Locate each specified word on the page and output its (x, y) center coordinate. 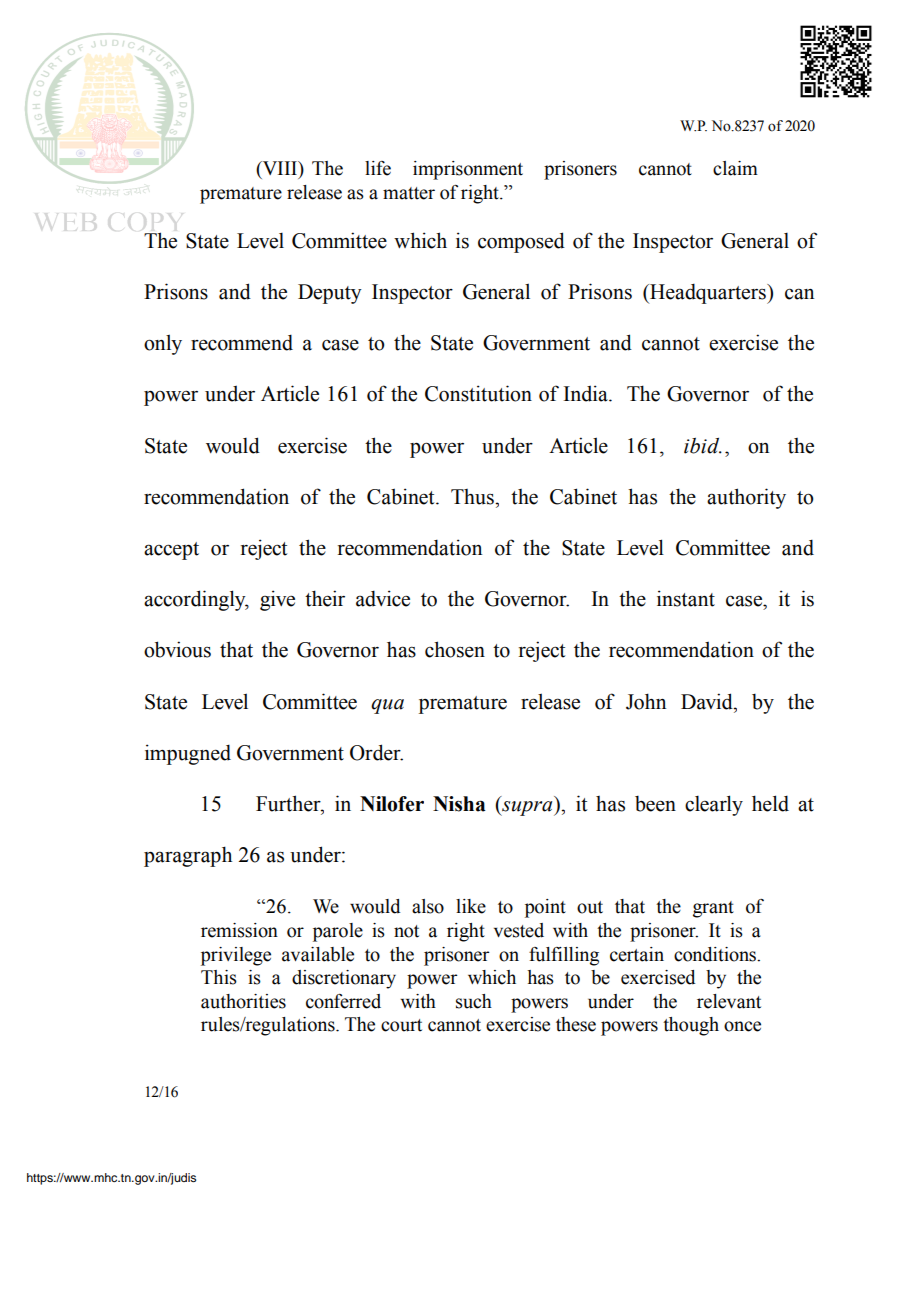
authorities (243, 1001)
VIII (279, 169)
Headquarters (708, 293)
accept (171, 551)
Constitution (478, 393)
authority (746, 498)
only (163, 344)
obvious (177, 649)
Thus (473, 497)
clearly (714, 805)
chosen (455, 649)
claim (735, 168)
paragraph (188, 856)
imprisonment (468, 170)
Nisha (459, 804)
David (708, 701)
